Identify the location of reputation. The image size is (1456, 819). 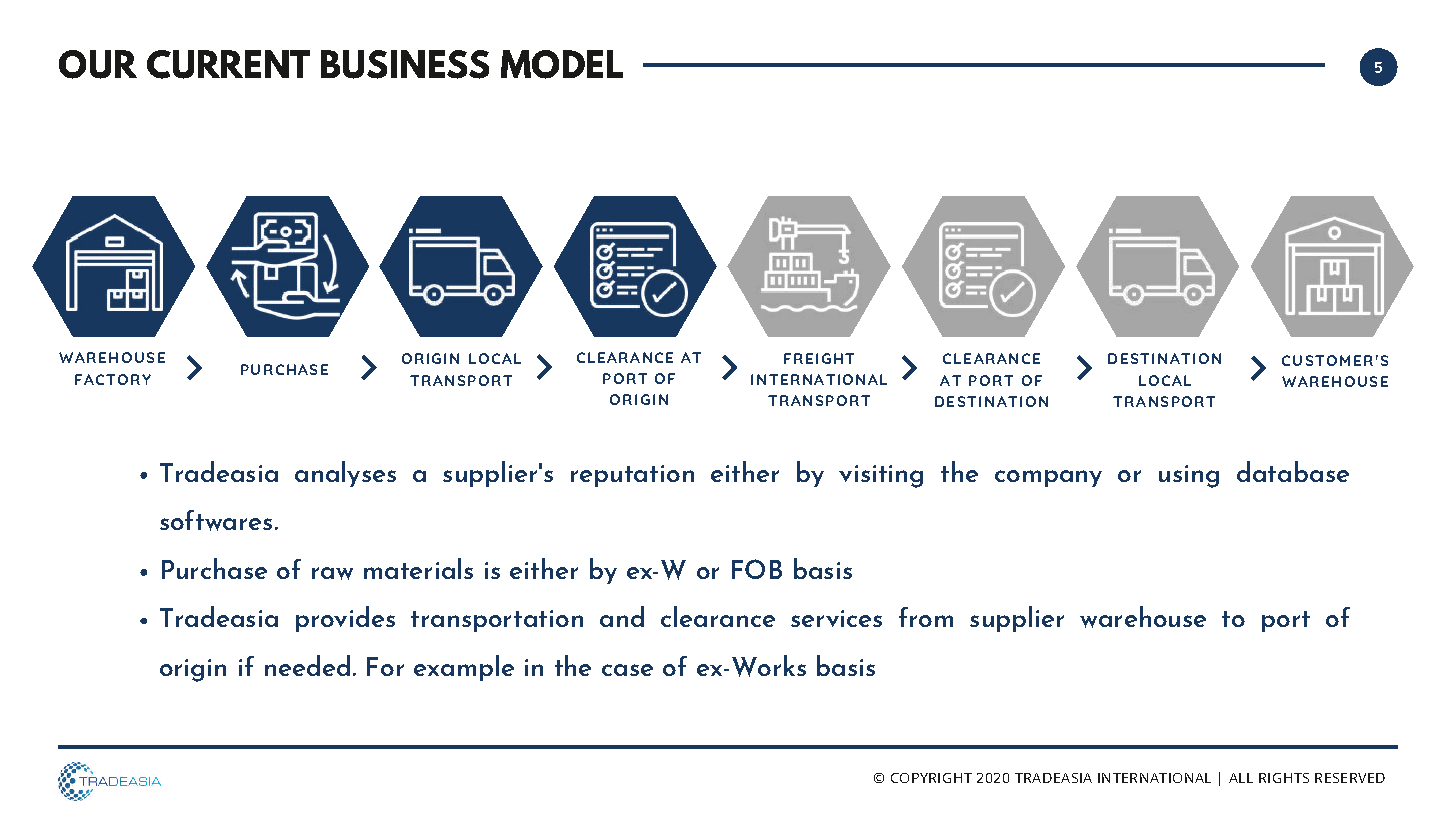
(632, 476).
